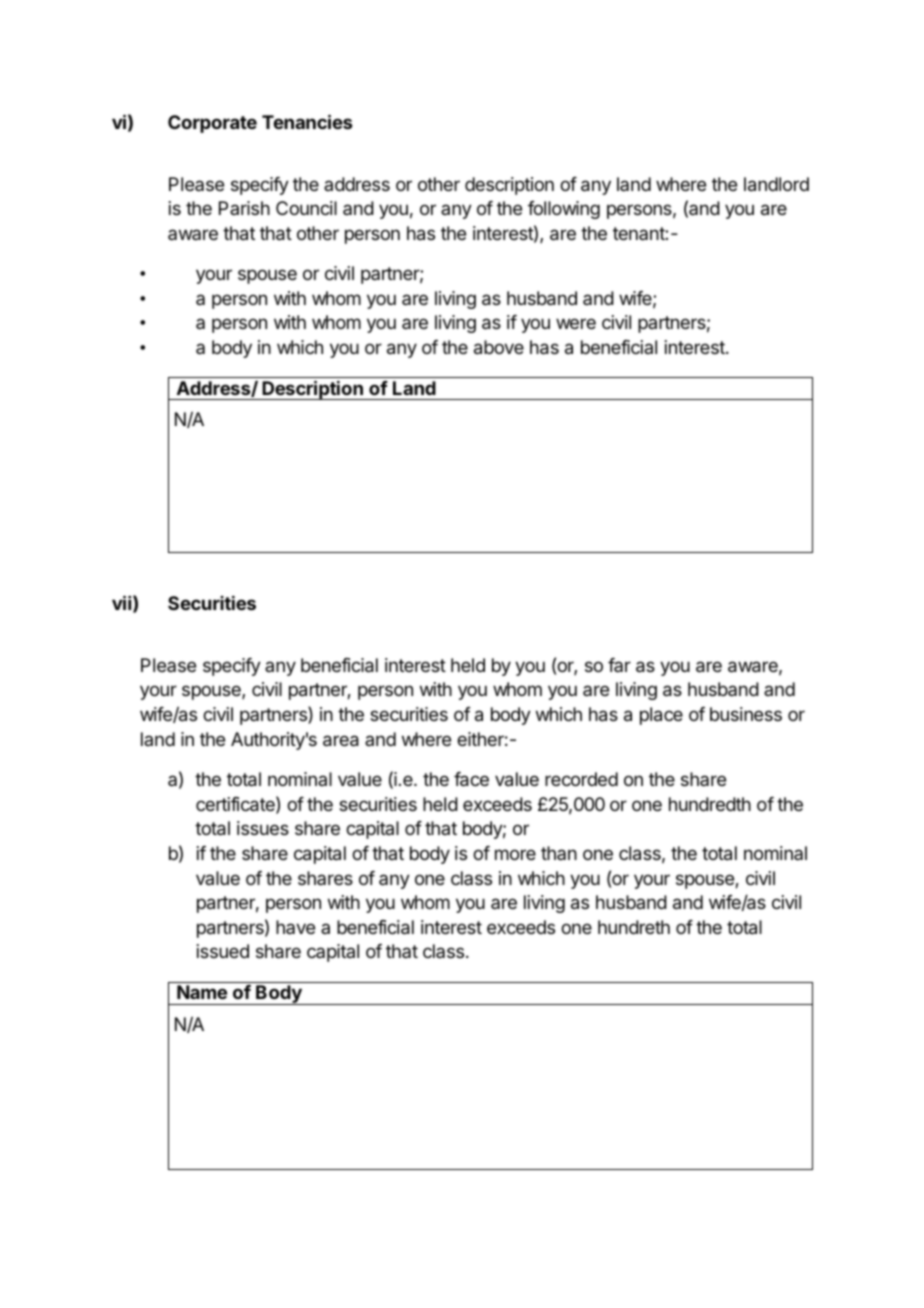  I want to click on above, so click(499, 347).
